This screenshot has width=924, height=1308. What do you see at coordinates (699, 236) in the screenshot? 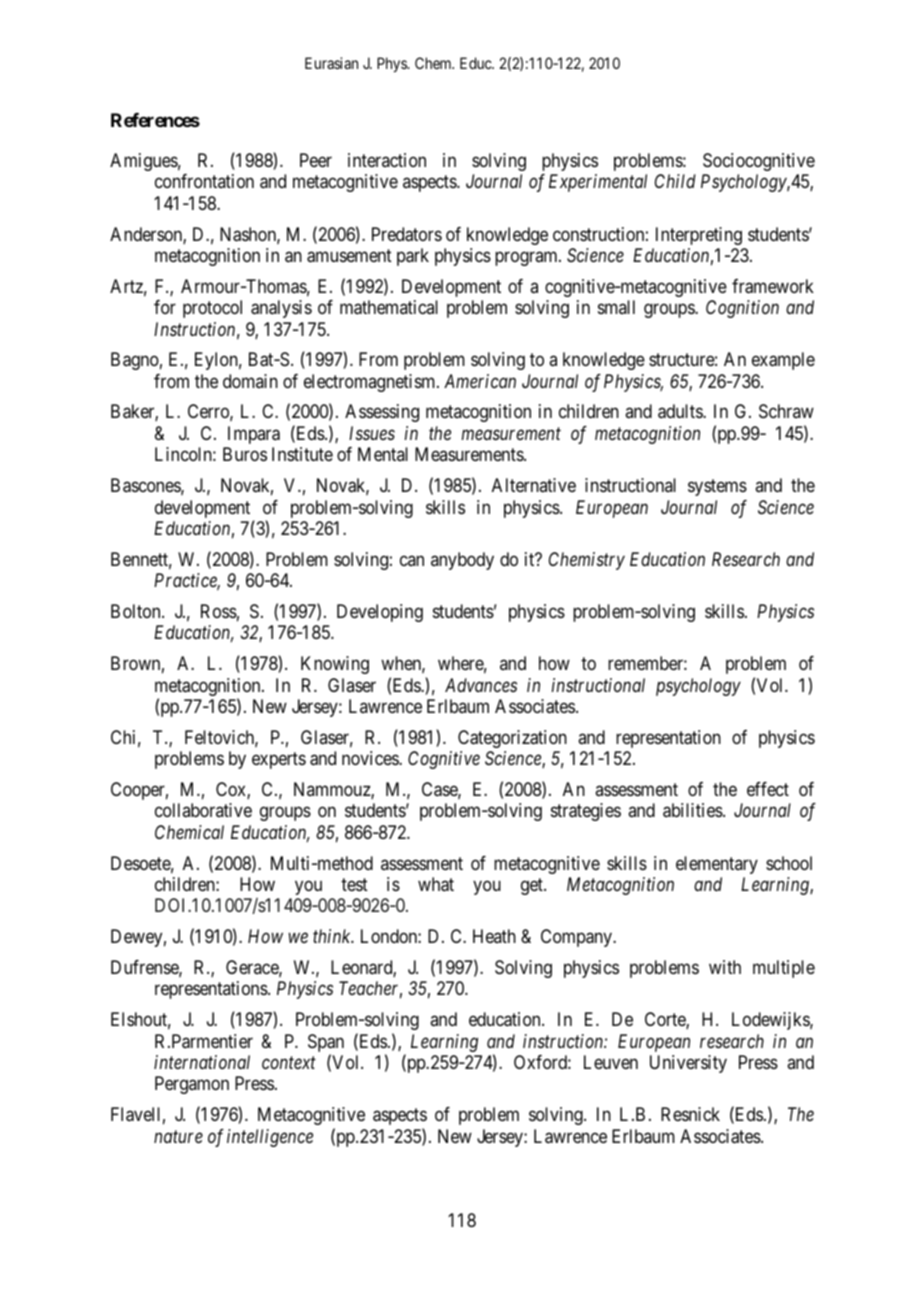
I see `Interpreting` at bounding box center [699, 236].
